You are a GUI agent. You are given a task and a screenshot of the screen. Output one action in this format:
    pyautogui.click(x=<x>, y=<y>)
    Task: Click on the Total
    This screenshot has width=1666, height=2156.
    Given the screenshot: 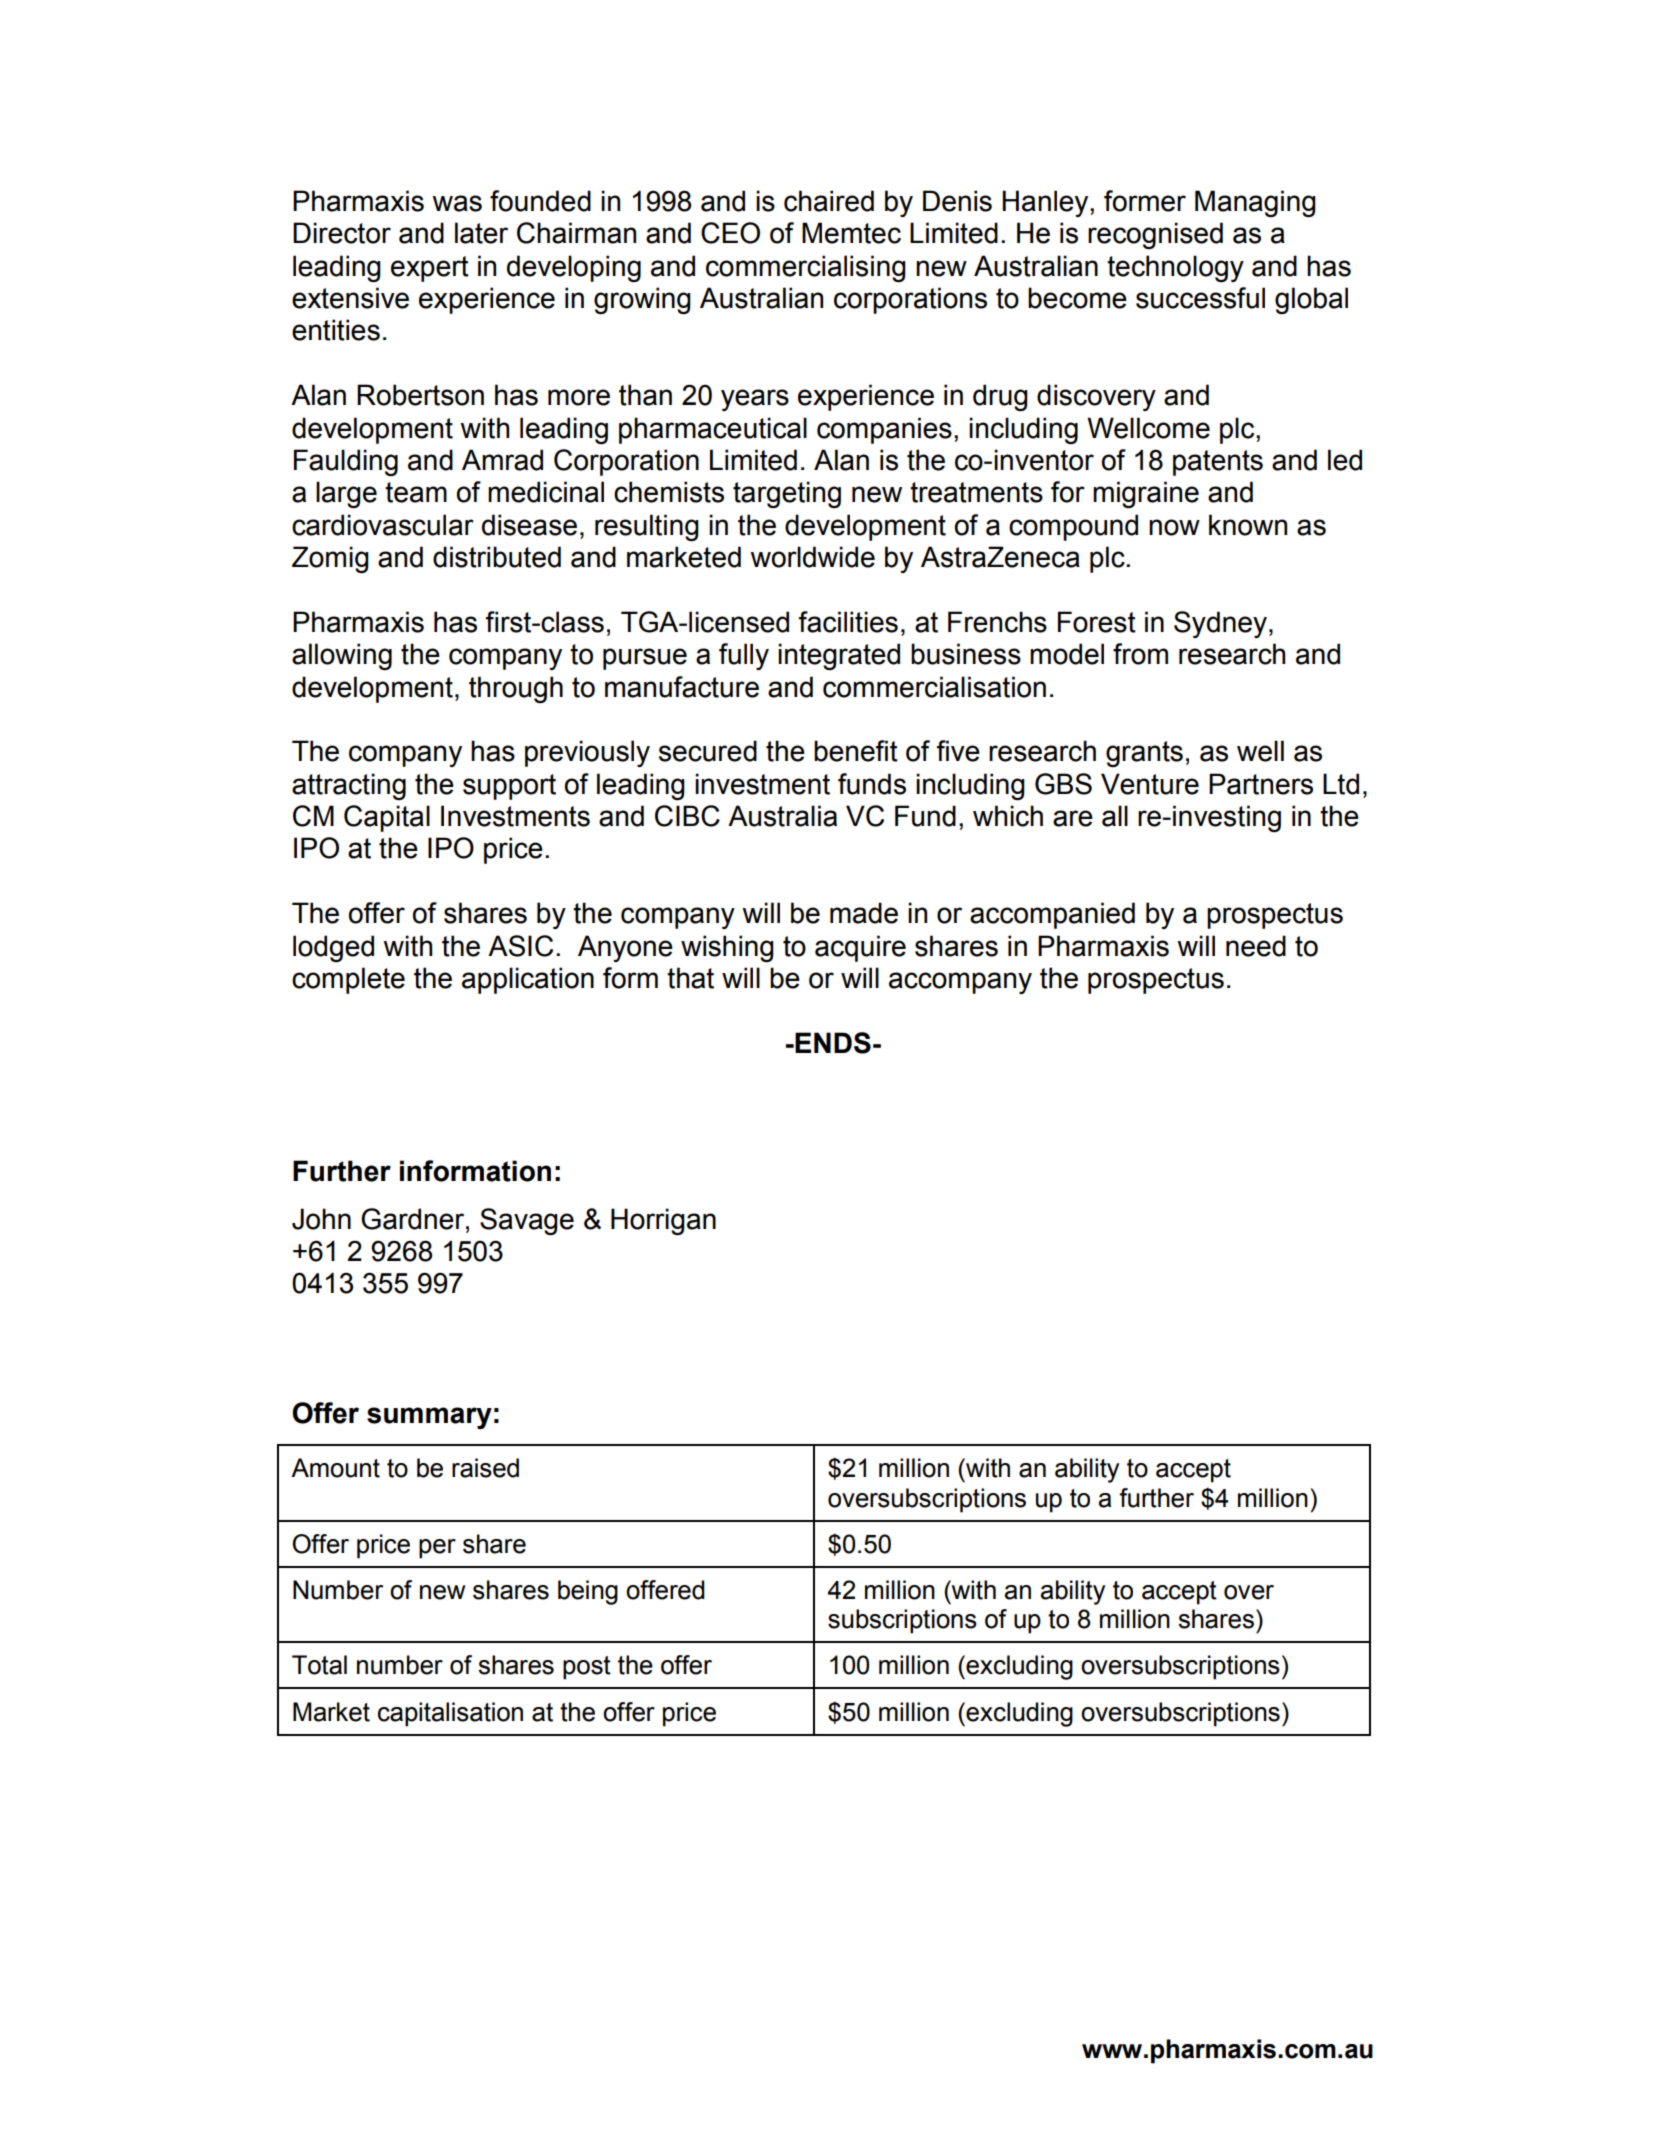 What is the action you would take?
    pyautogui.click(x=319, y=1665)
